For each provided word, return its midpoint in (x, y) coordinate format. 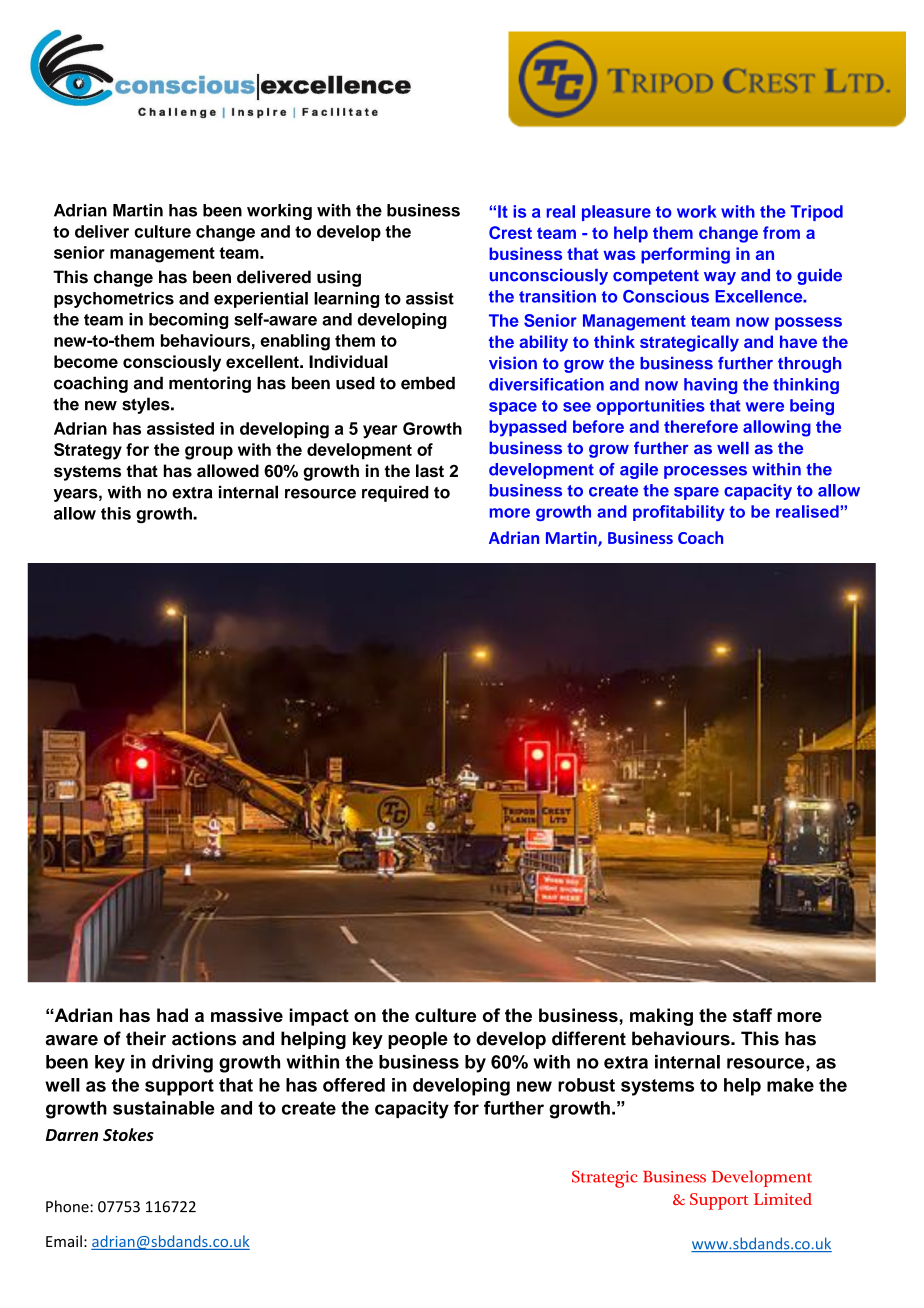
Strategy (88, 451)
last (430, 471)
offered (354, 1085)
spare (696, 493)
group (209, 453)
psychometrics (114, 300)
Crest (510, 232)
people (418, 1040)
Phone (68, 1206)
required (395, 493)
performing (685, 255)
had (172, 1015)
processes (705, 472)
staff (752, 1015)
